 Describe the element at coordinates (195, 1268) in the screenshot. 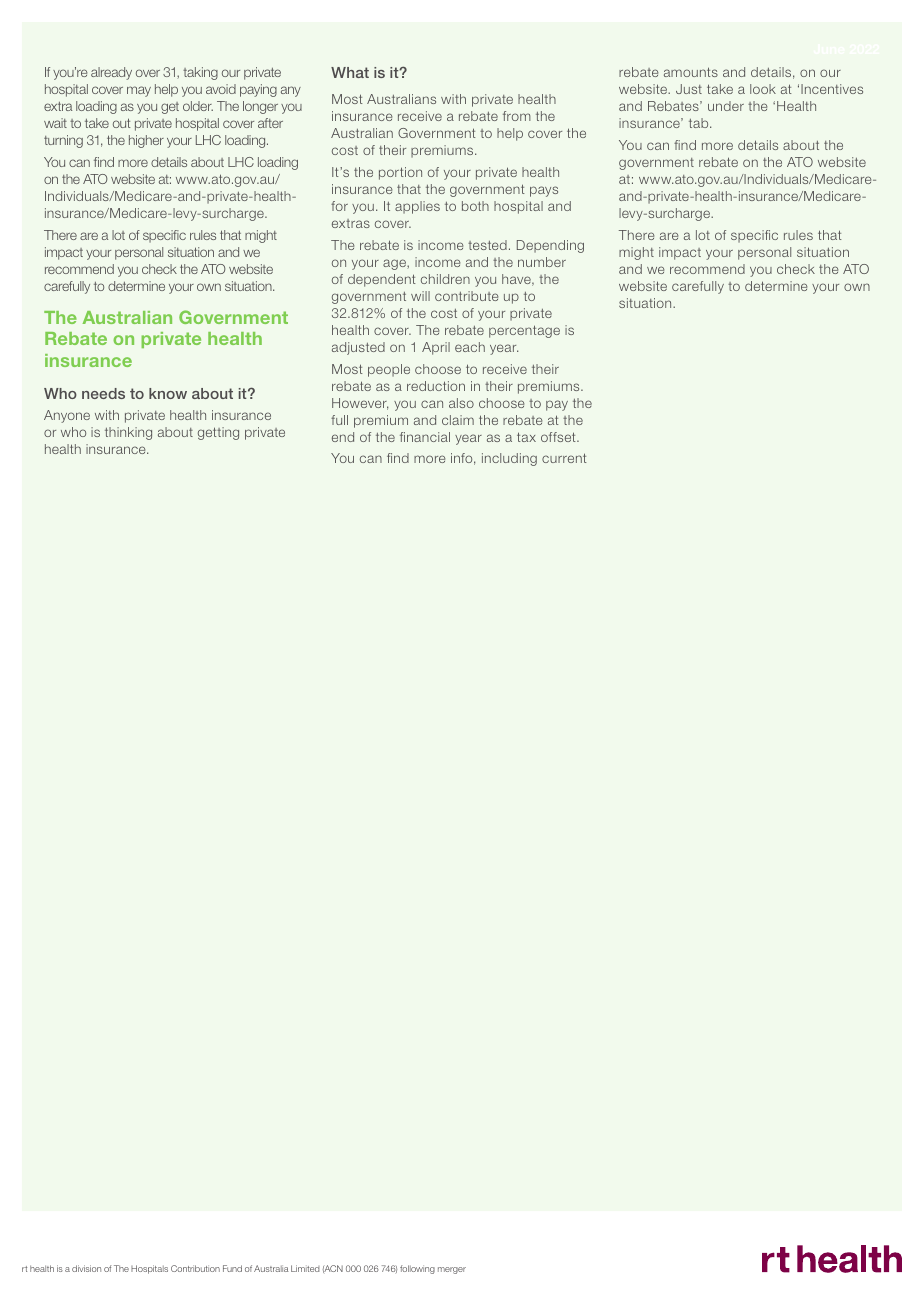

I see `Contribution` at that location.
